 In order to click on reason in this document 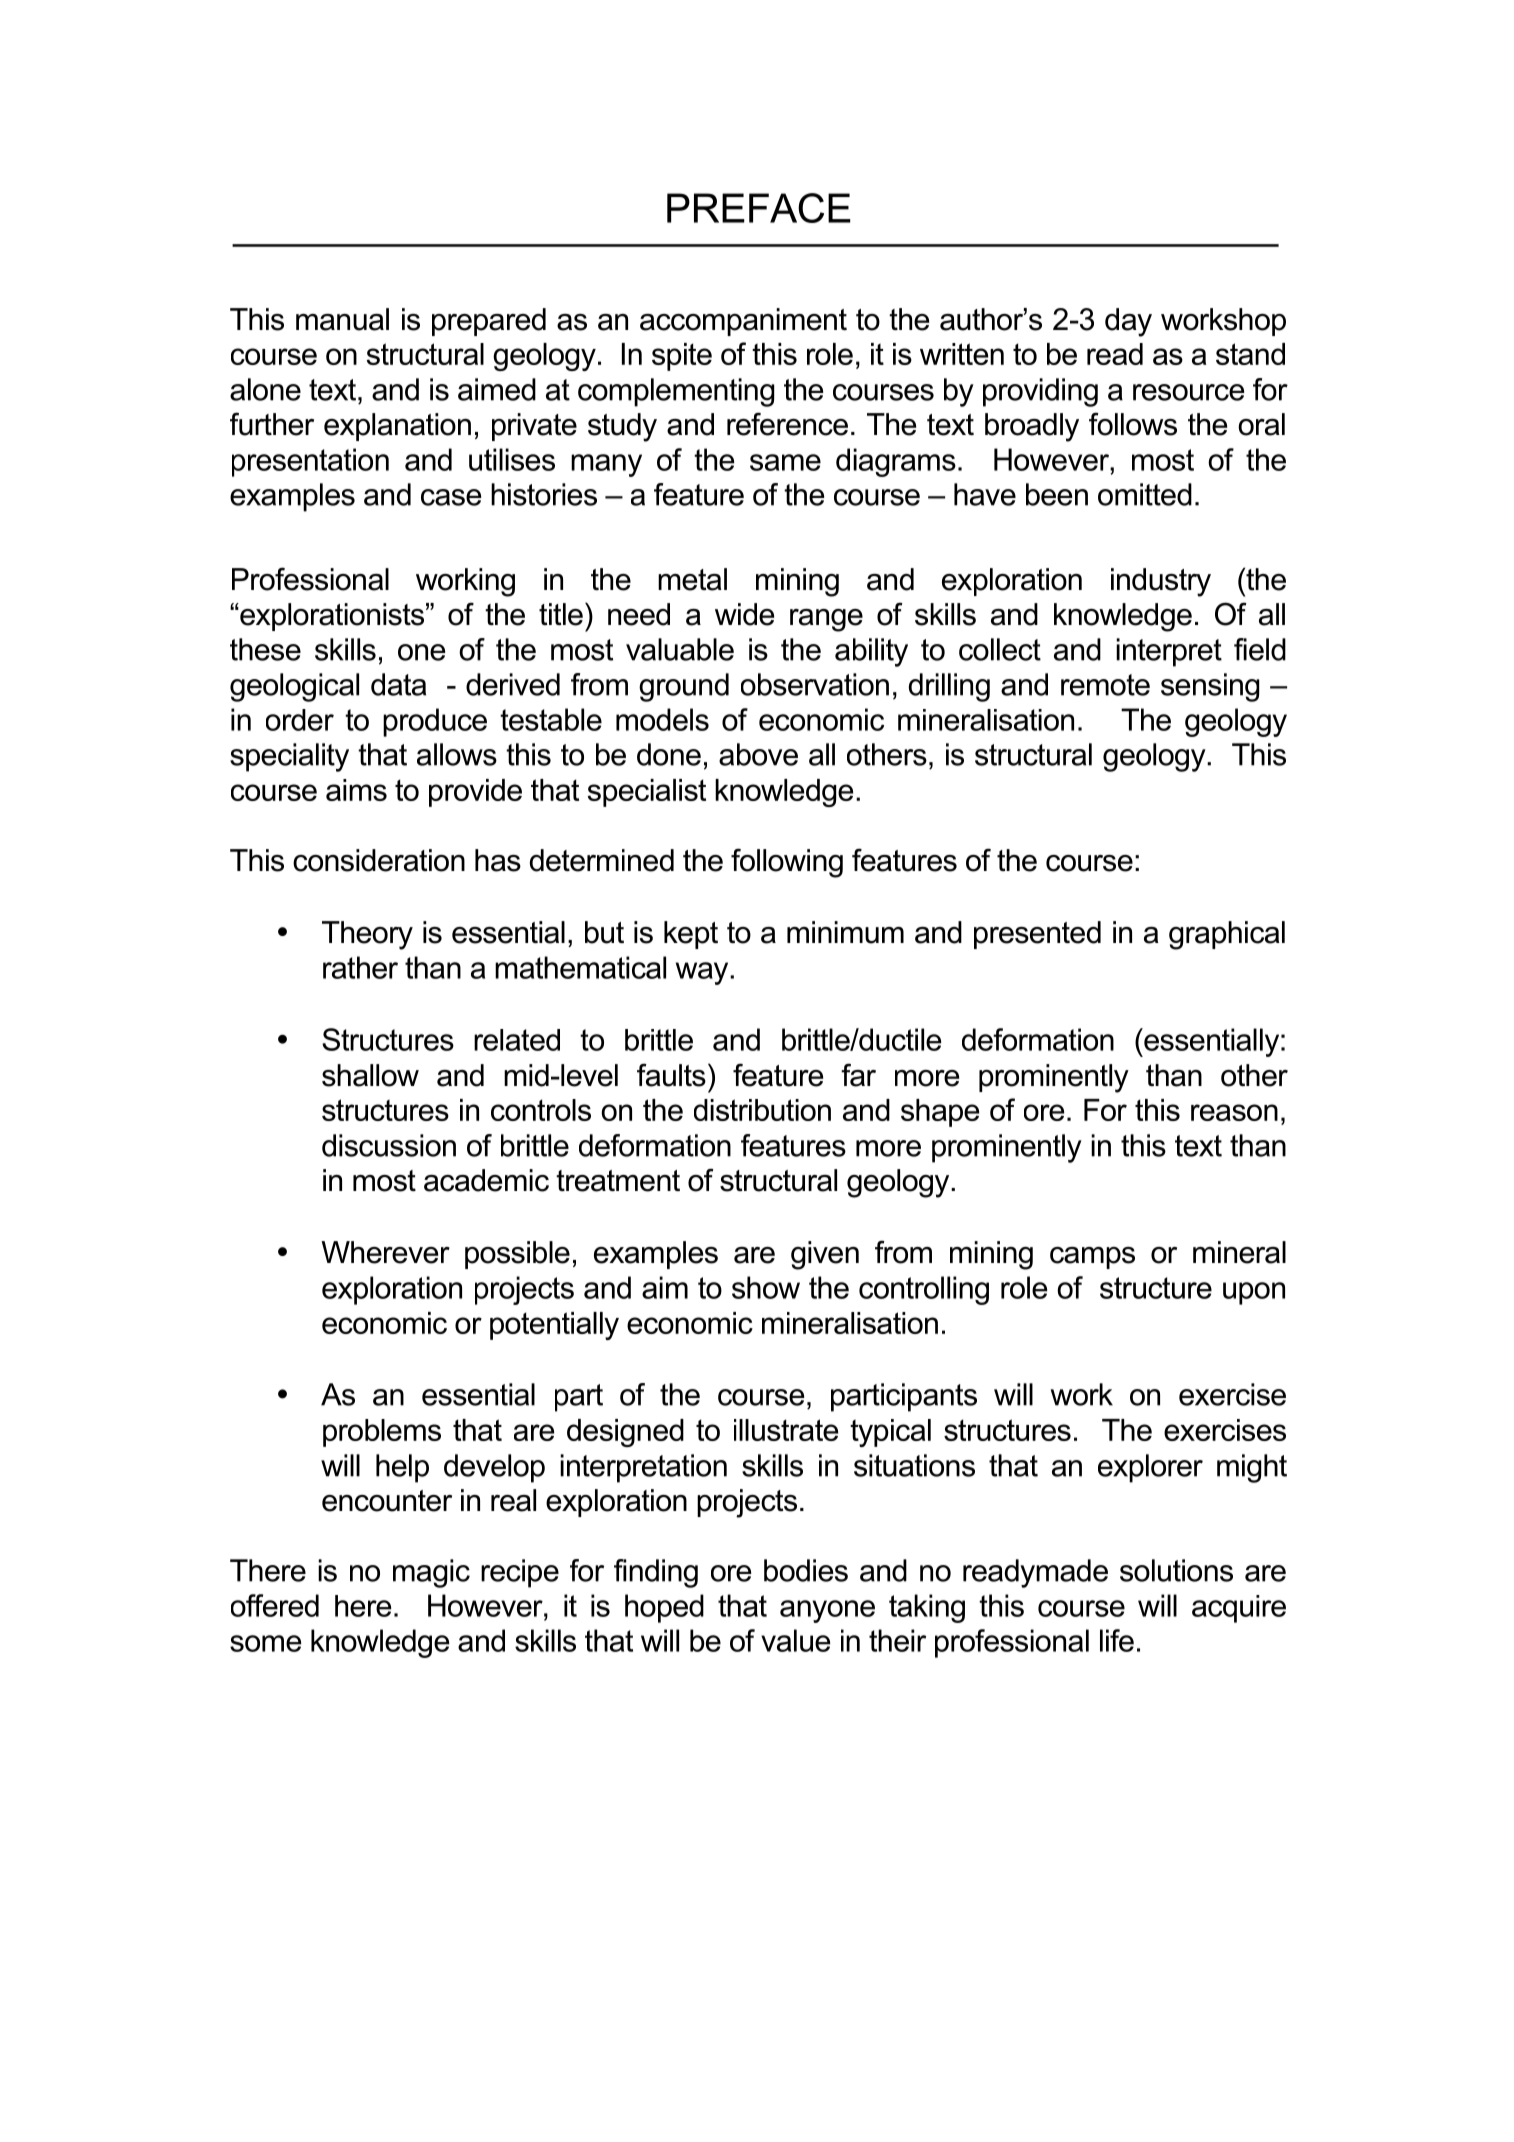, I will do `click(1234, 1112)`.
